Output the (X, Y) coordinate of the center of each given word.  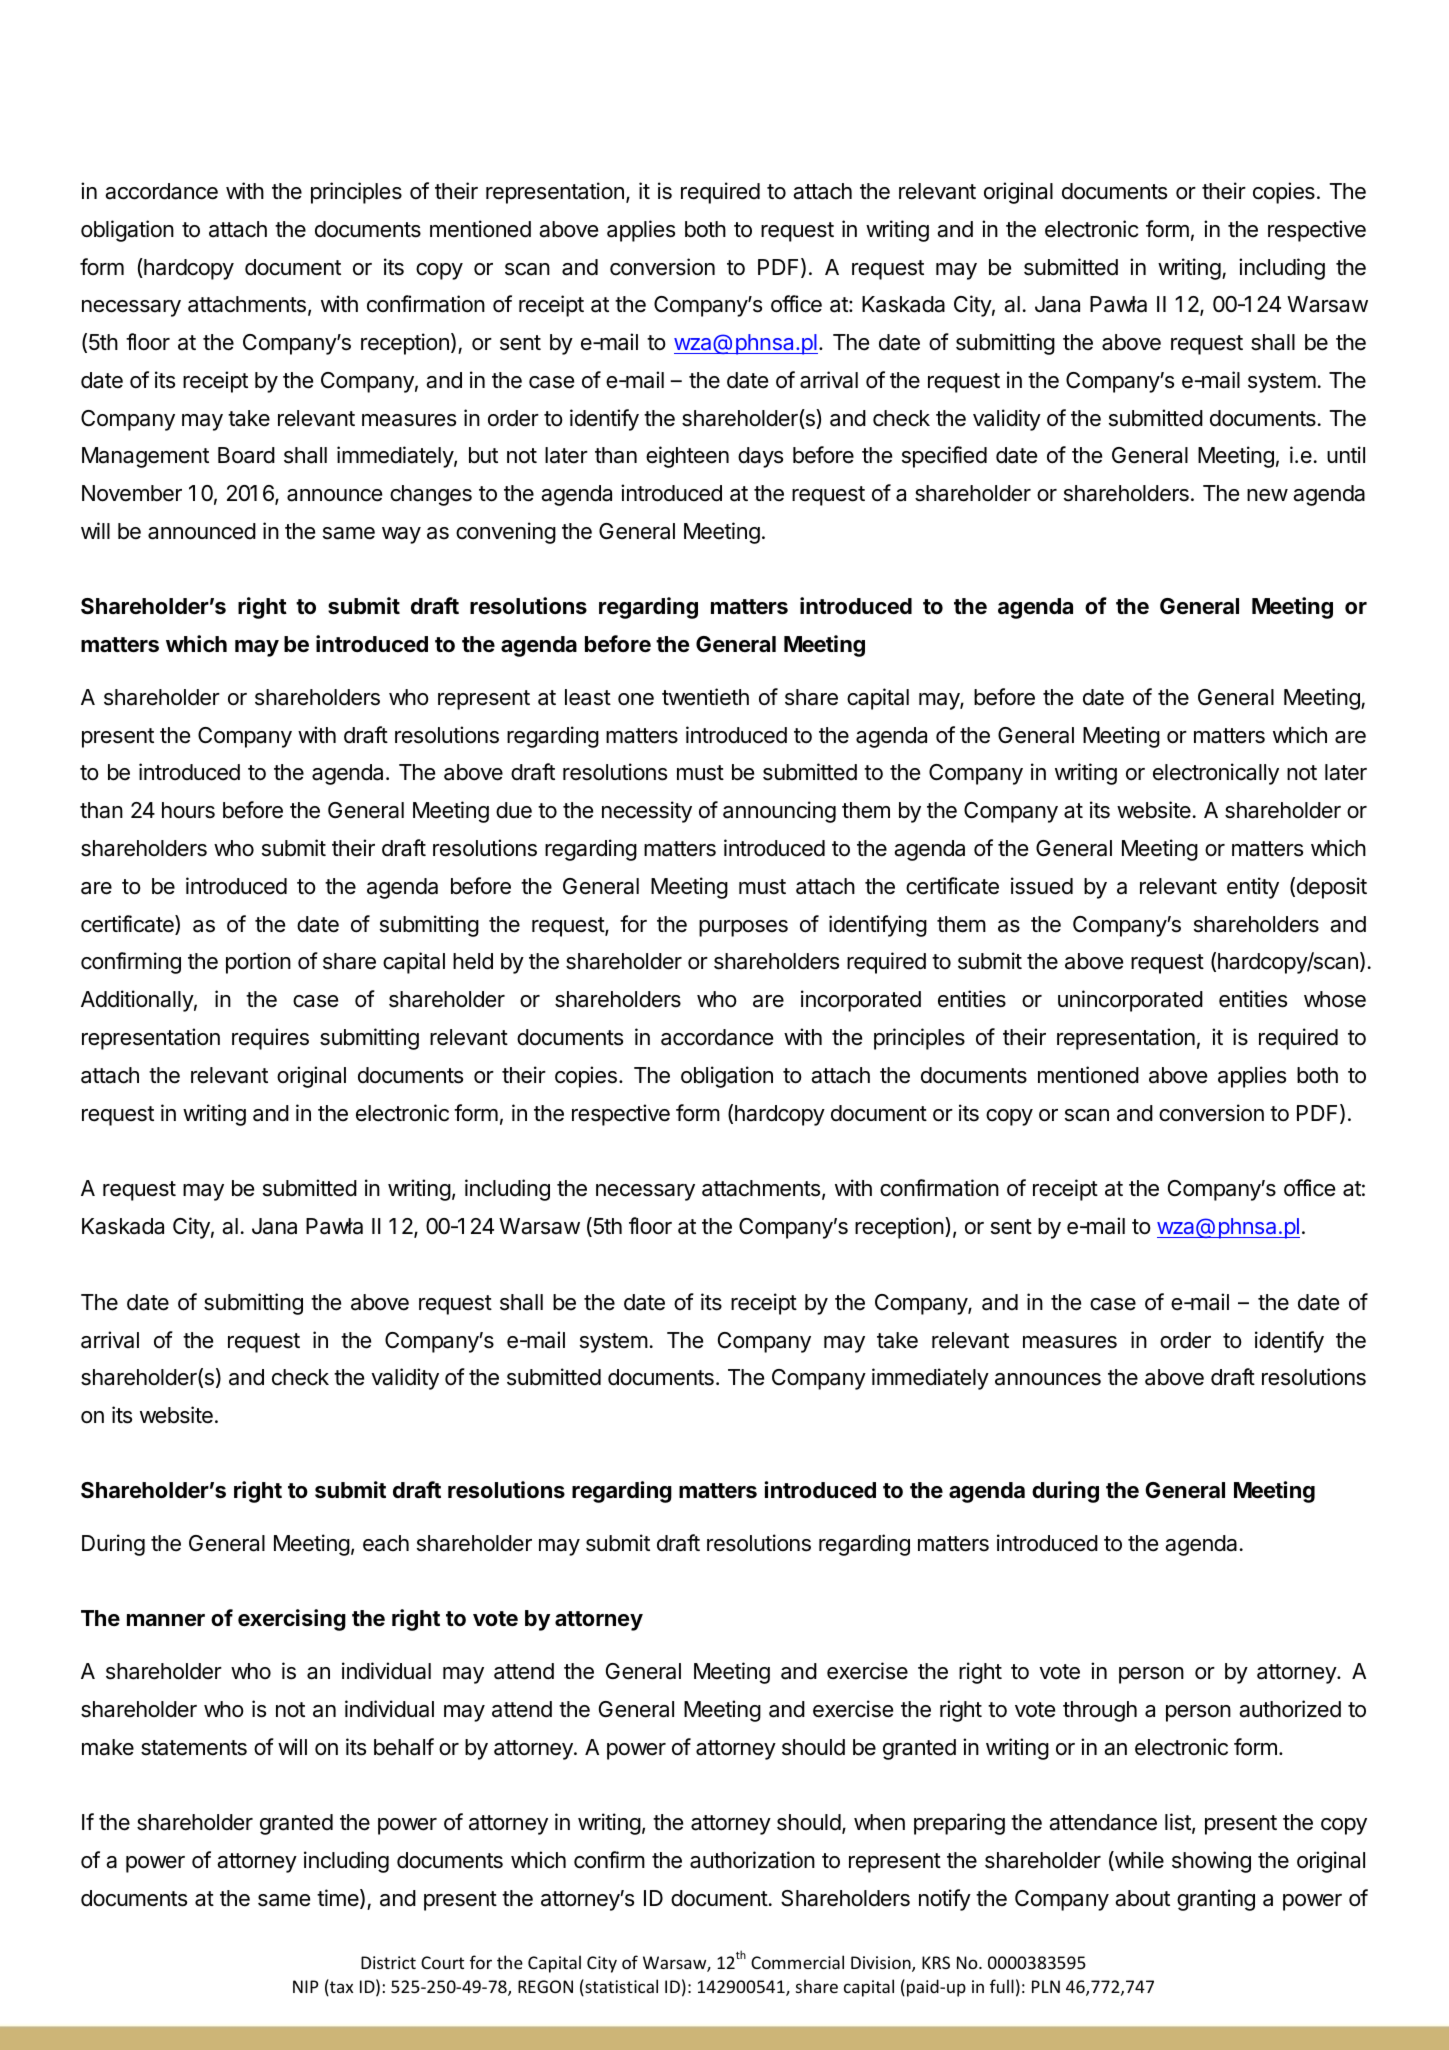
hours (188, 810)
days (760, 457)
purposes (743, 928)
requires (270, 1039)
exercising (292, 1620)
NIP (306, 1986)
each (386, 1543)
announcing (779, 812)
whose (1335, 999)
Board (246, 455)
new (1267, 495)
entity (1253, 888)
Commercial (797, 1962)
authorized (1290, 1709)
